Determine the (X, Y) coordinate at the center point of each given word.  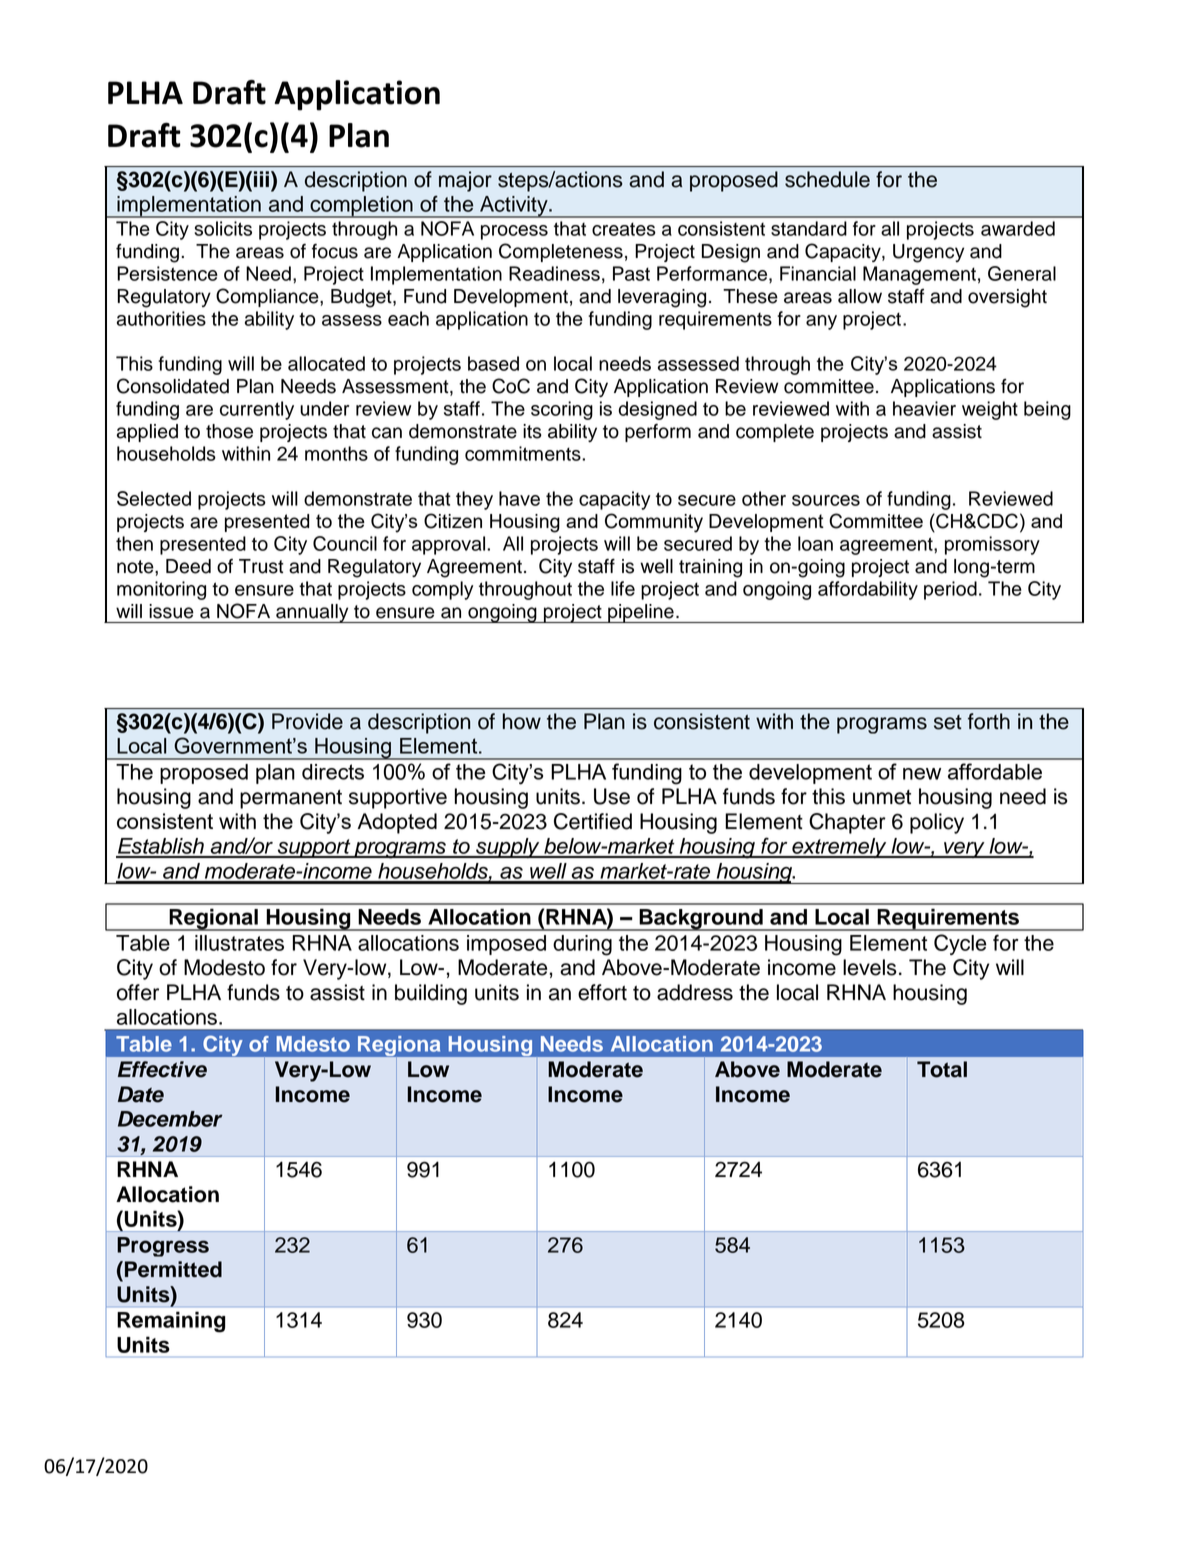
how (522, 721)
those (229, 431)
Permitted (173, 1269)
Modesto (224, 967)
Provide (307, 721)
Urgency (928, 253)
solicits (223, 228)
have (519, 498)
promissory (992, 545)
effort (602, 992)
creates (624, 229)
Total (942, 1069)
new (922, 774)
